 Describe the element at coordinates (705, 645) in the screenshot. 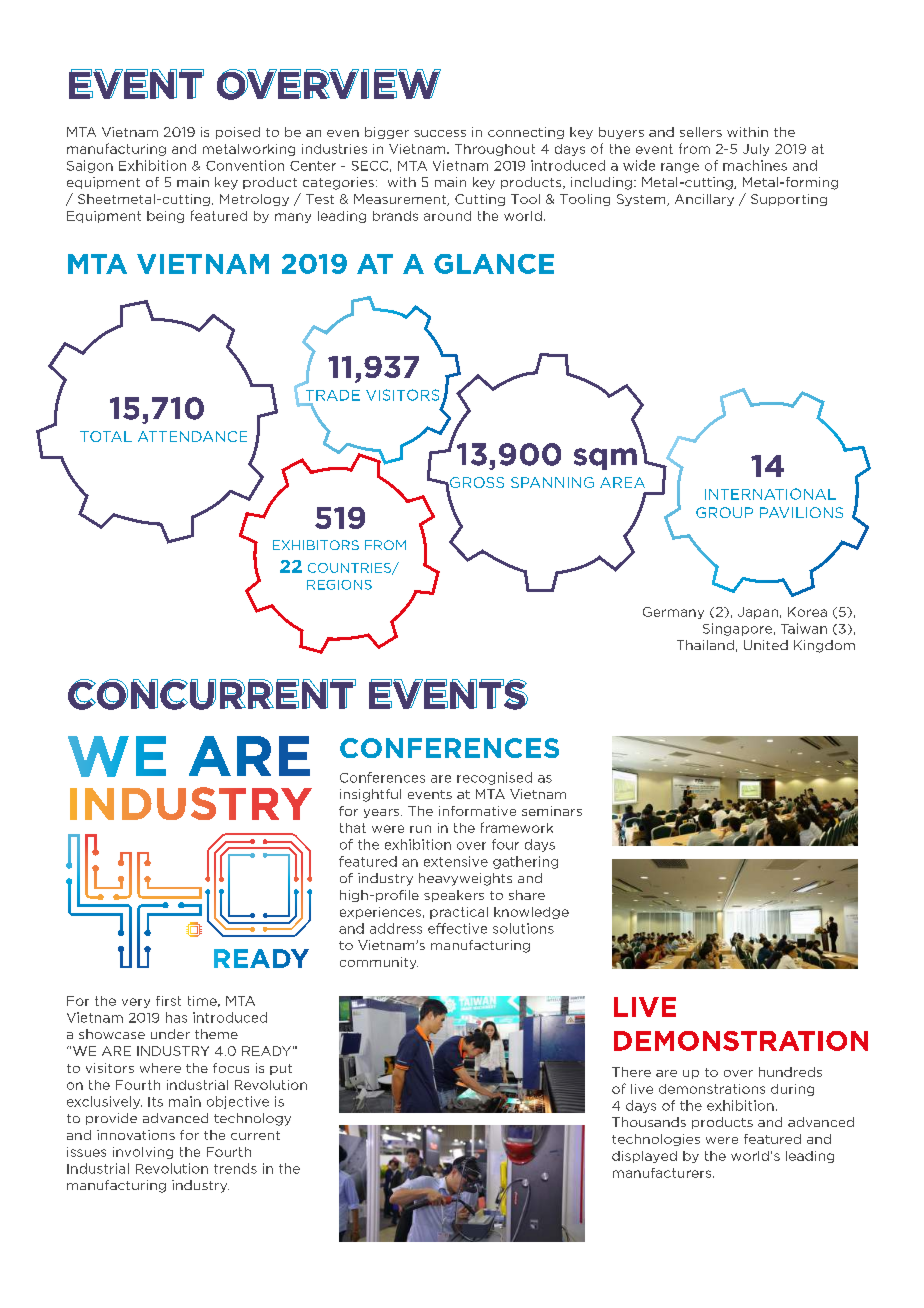

I see `Thailand` at that location.
